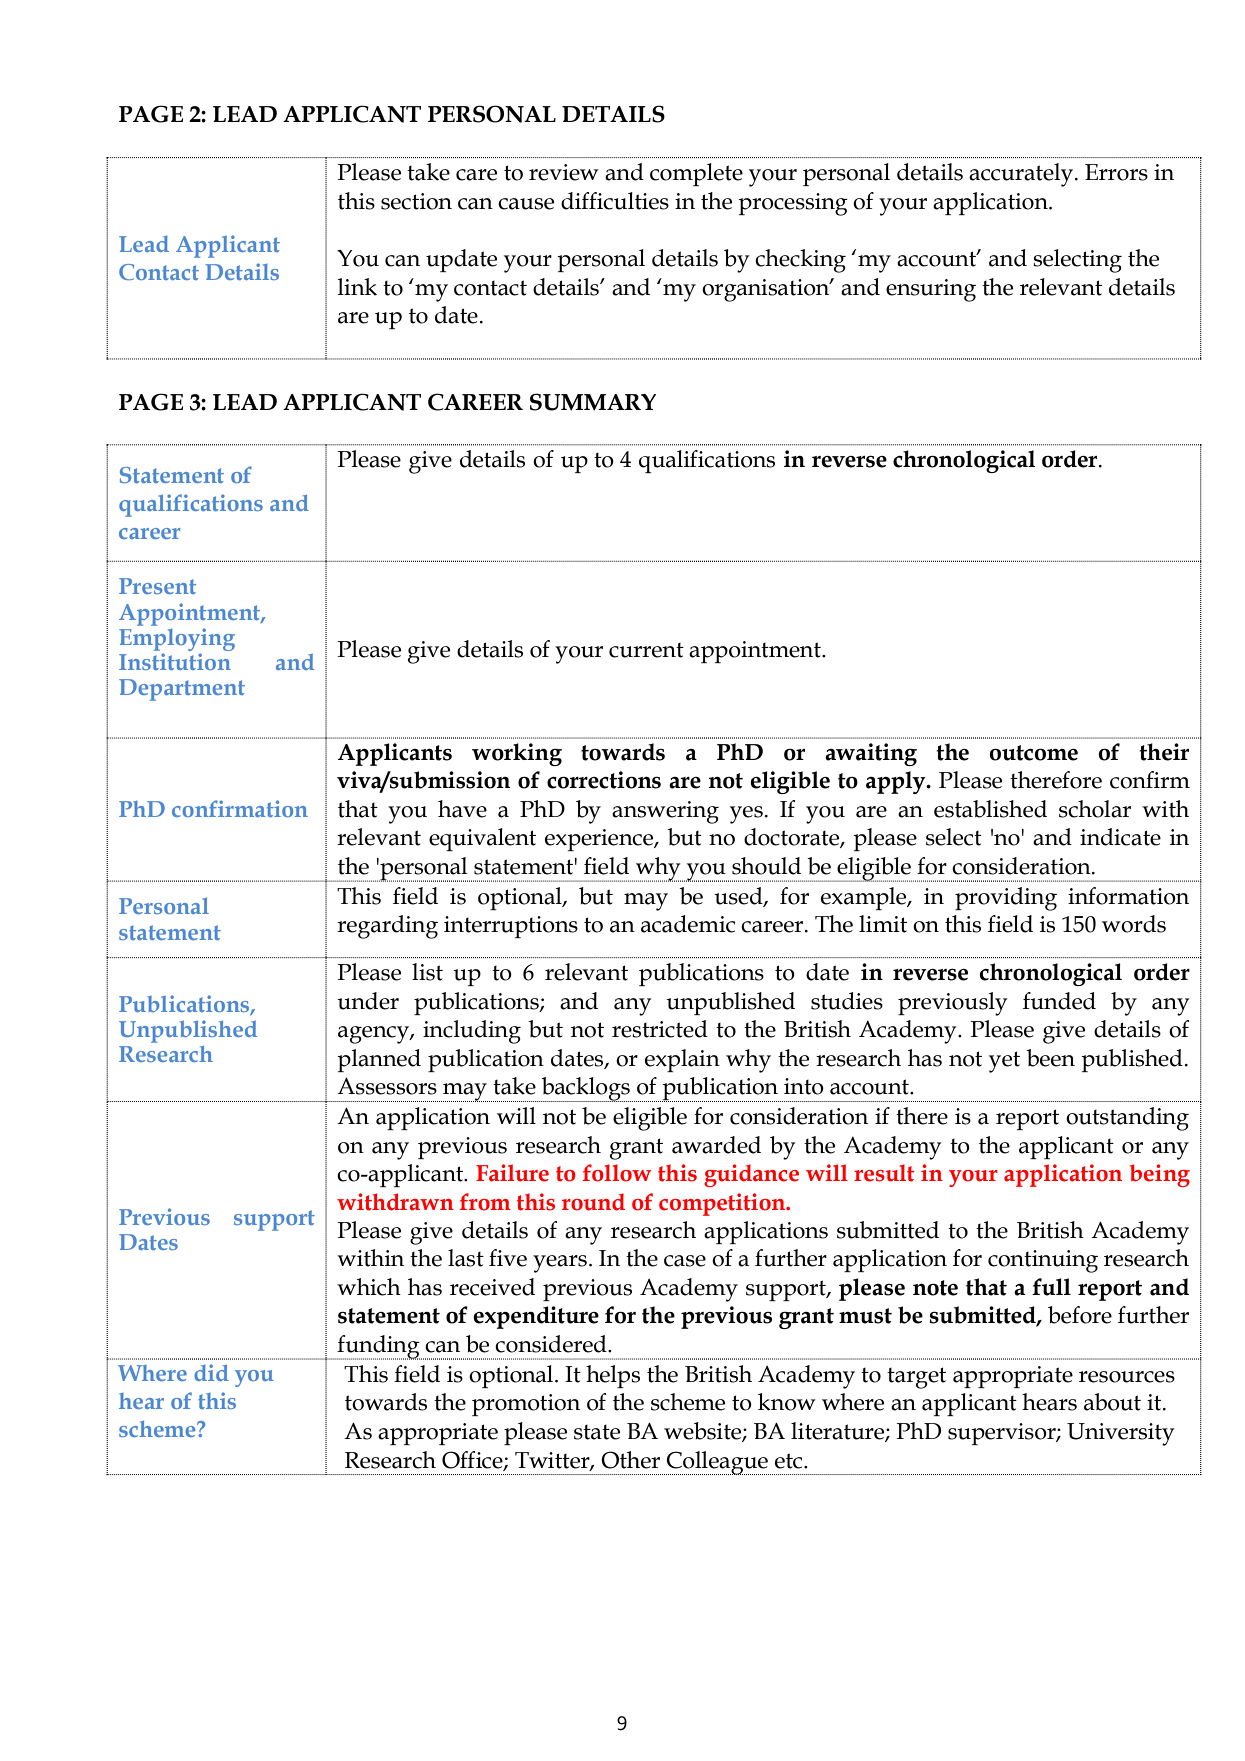 The height and width of the screenshot is (1761, 1245). I want to click on did, so click(211, 1372).
